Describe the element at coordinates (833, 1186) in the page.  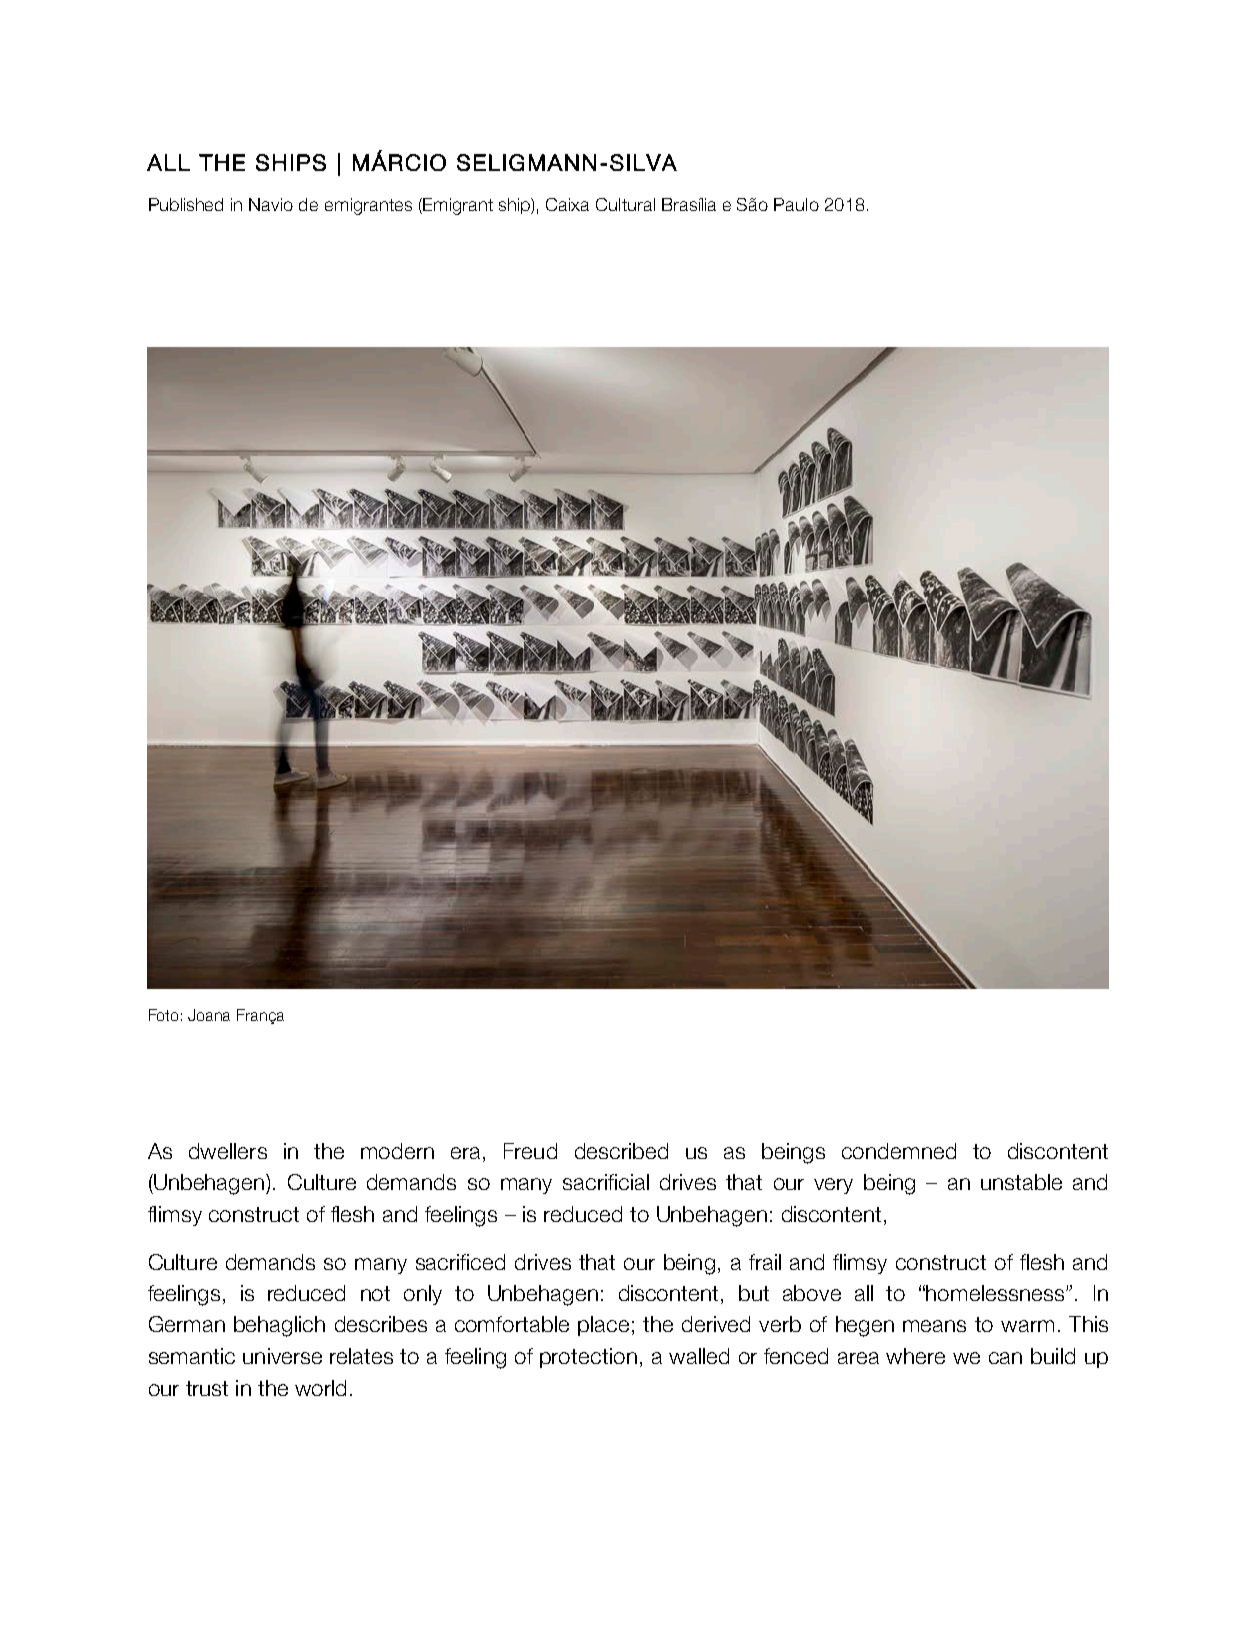
I see `very` at that location.
